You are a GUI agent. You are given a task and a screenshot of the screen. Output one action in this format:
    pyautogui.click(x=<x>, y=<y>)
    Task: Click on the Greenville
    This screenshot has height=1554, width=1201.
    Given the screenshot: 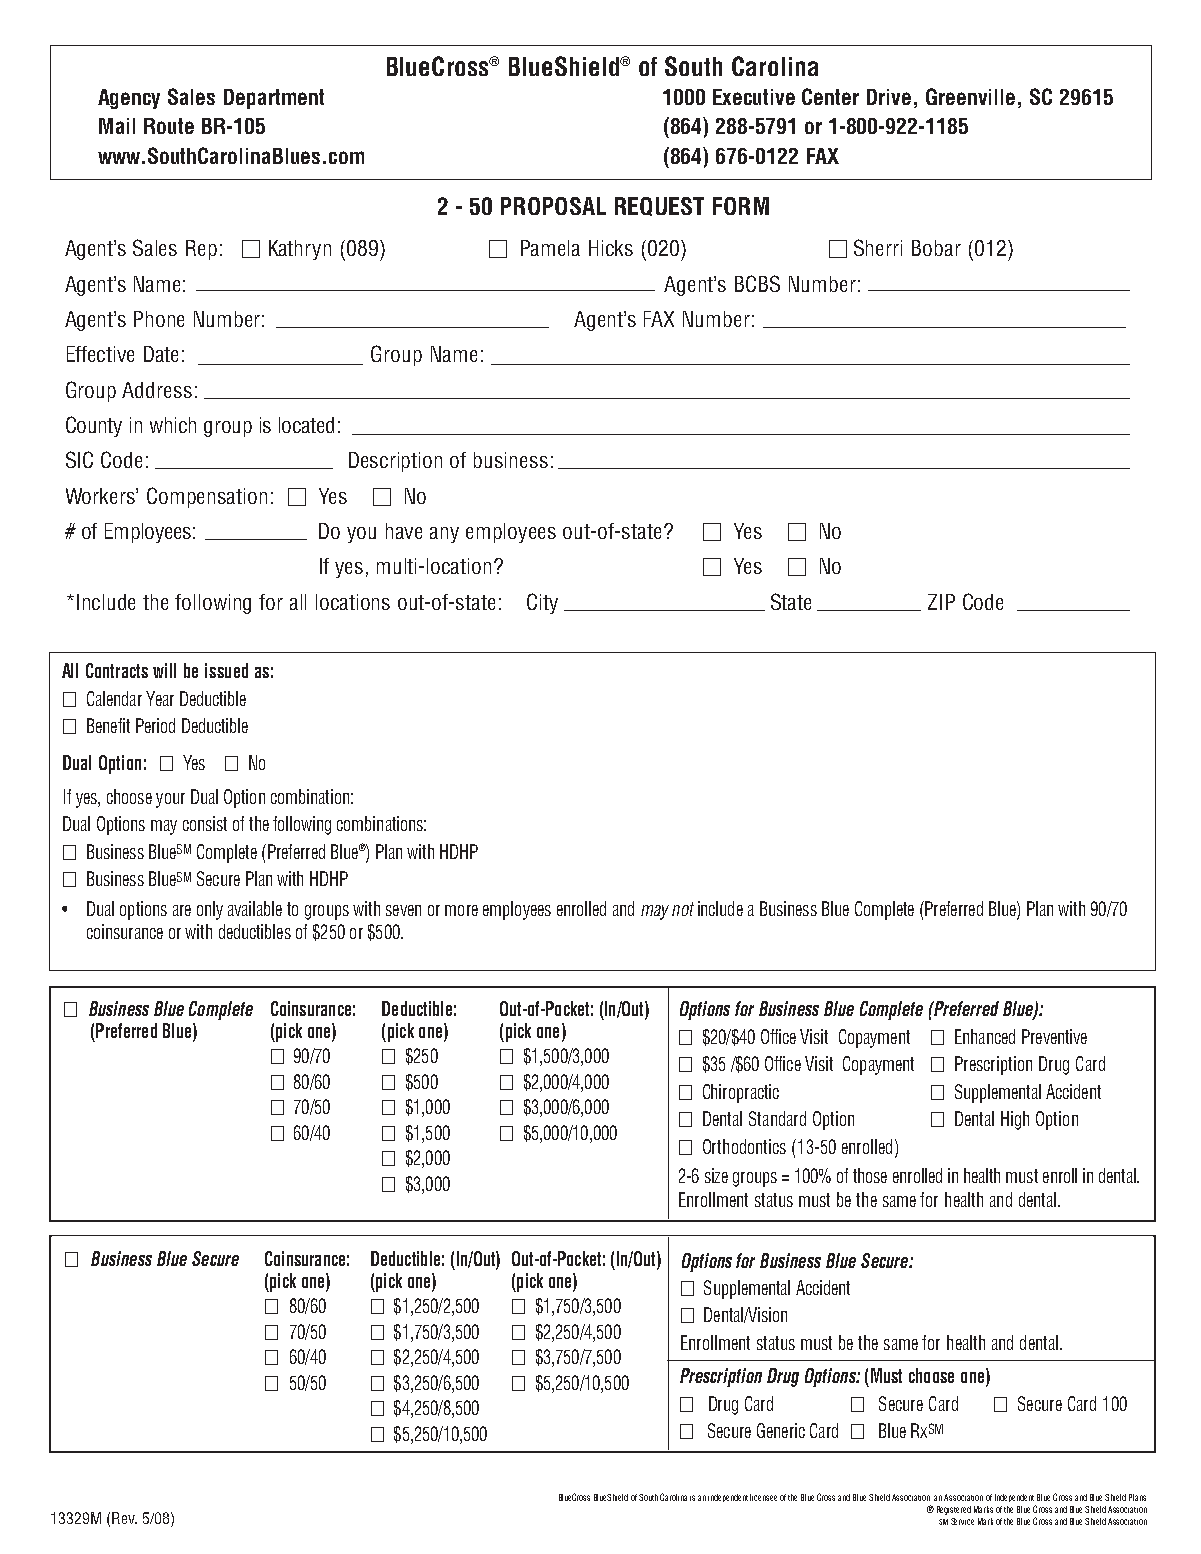 What is the action you would take?
    pyautogui.click(x=970, y=96)
